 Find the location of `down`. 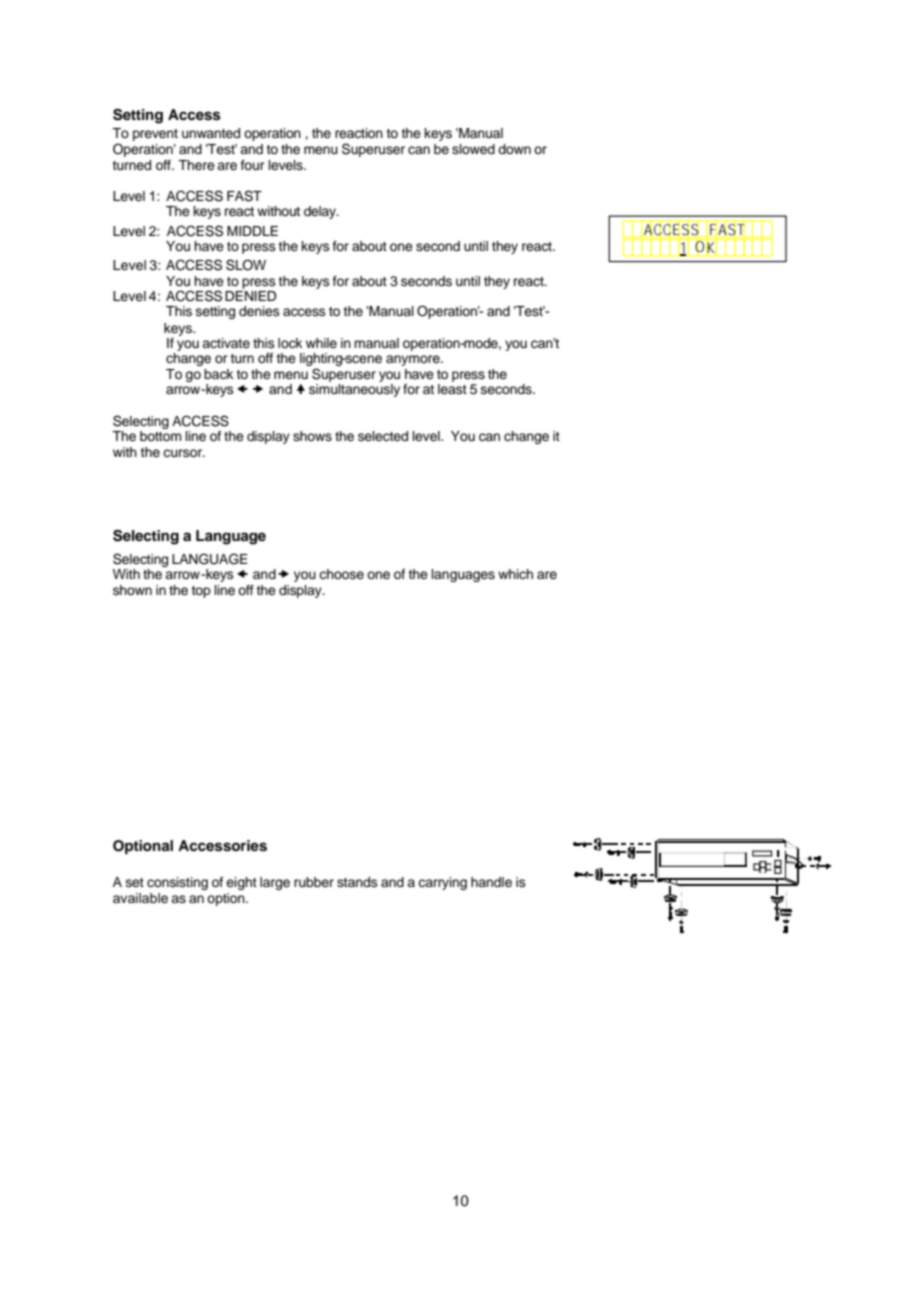

down is located at coordinates (514, 149).
